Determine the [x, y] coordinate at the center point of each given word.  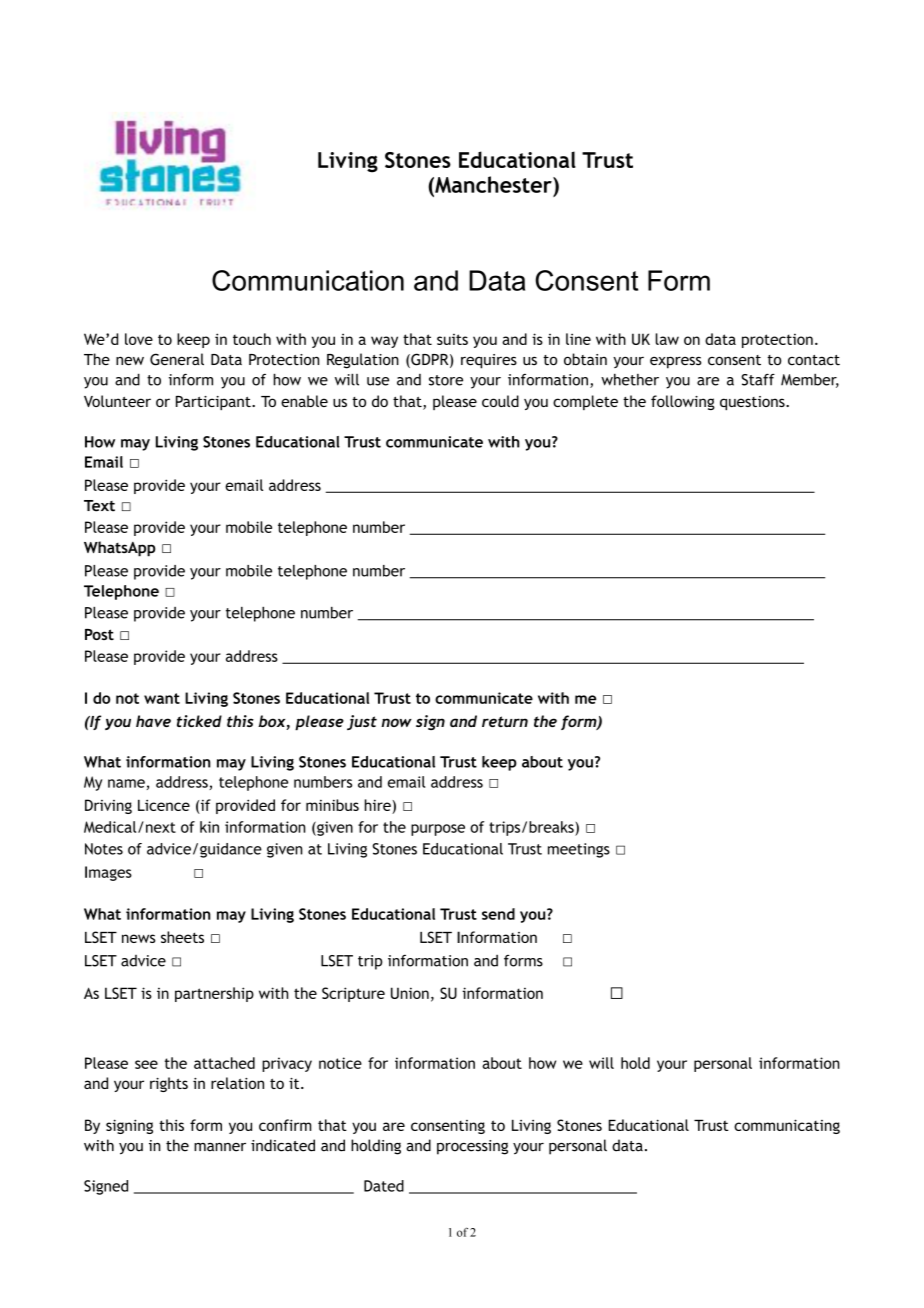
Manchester [493, 184]
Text [99, 506]
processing [472, 1147]
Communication [308, 280]
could [500, 401]
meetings [579, 850]
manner [220, 1147]
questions [753, 403]
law [667, 339]
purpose [438, 830]
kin [209, 827]
